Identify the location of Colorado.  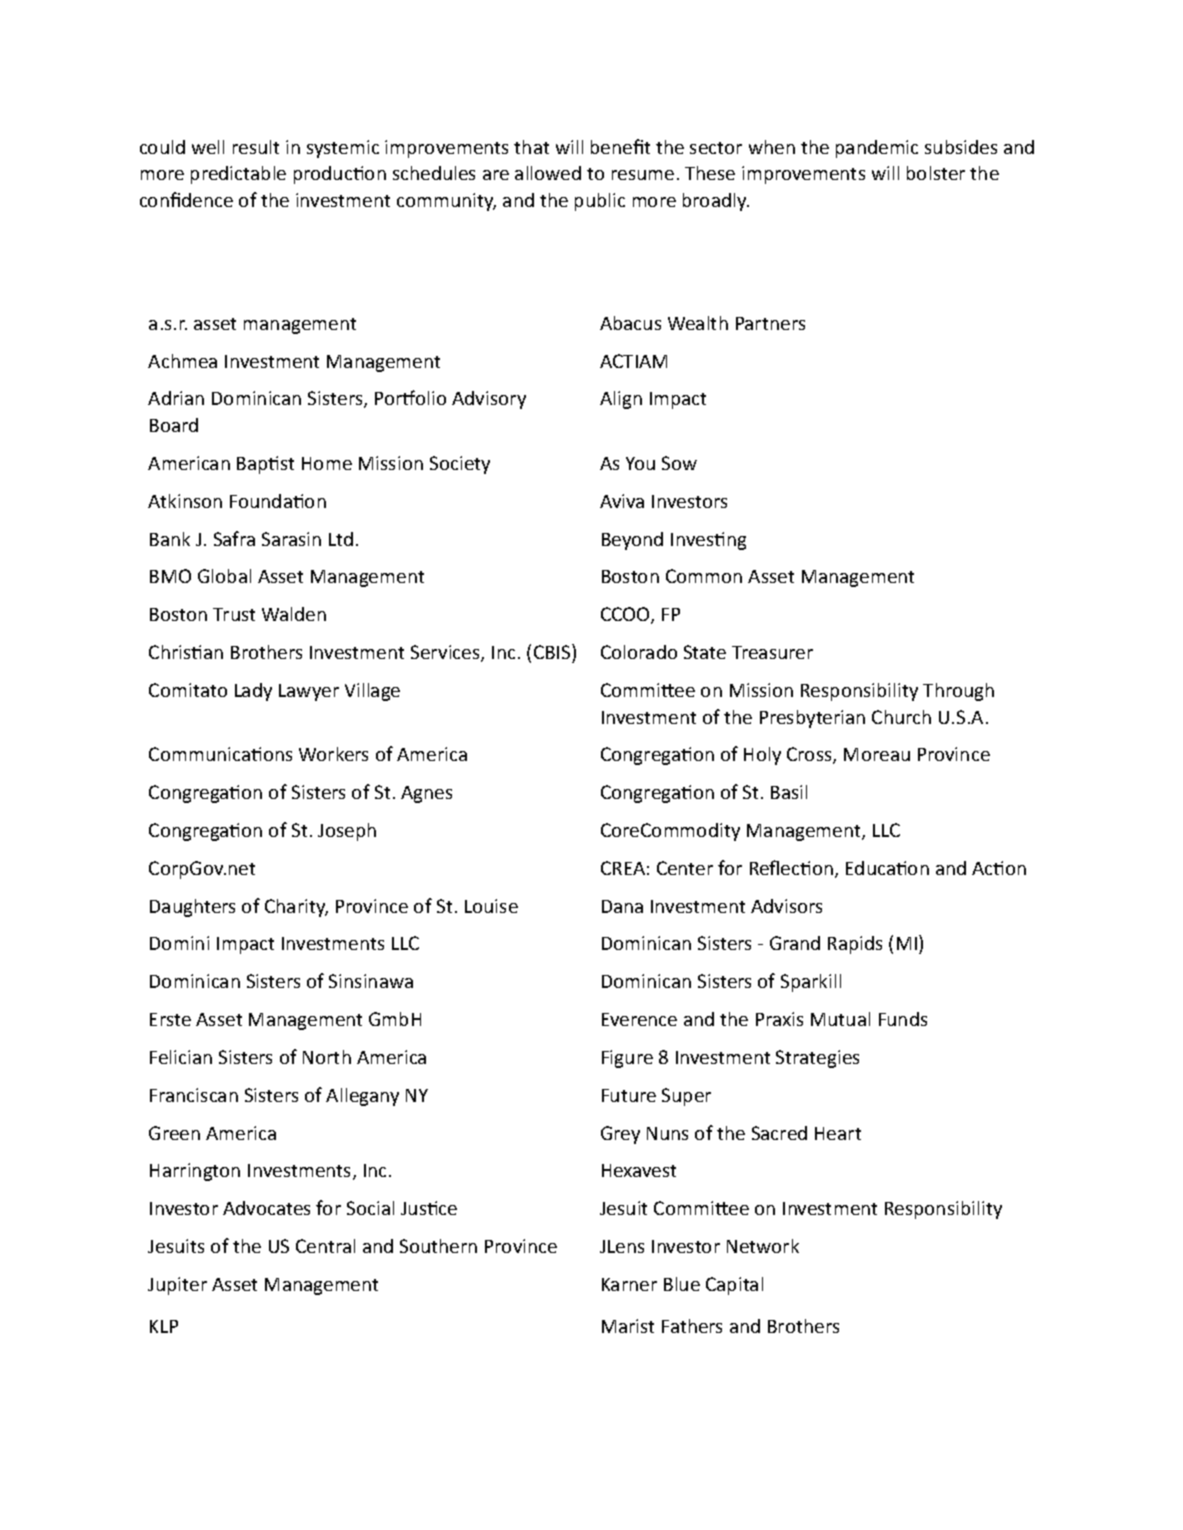
(639, 652).
